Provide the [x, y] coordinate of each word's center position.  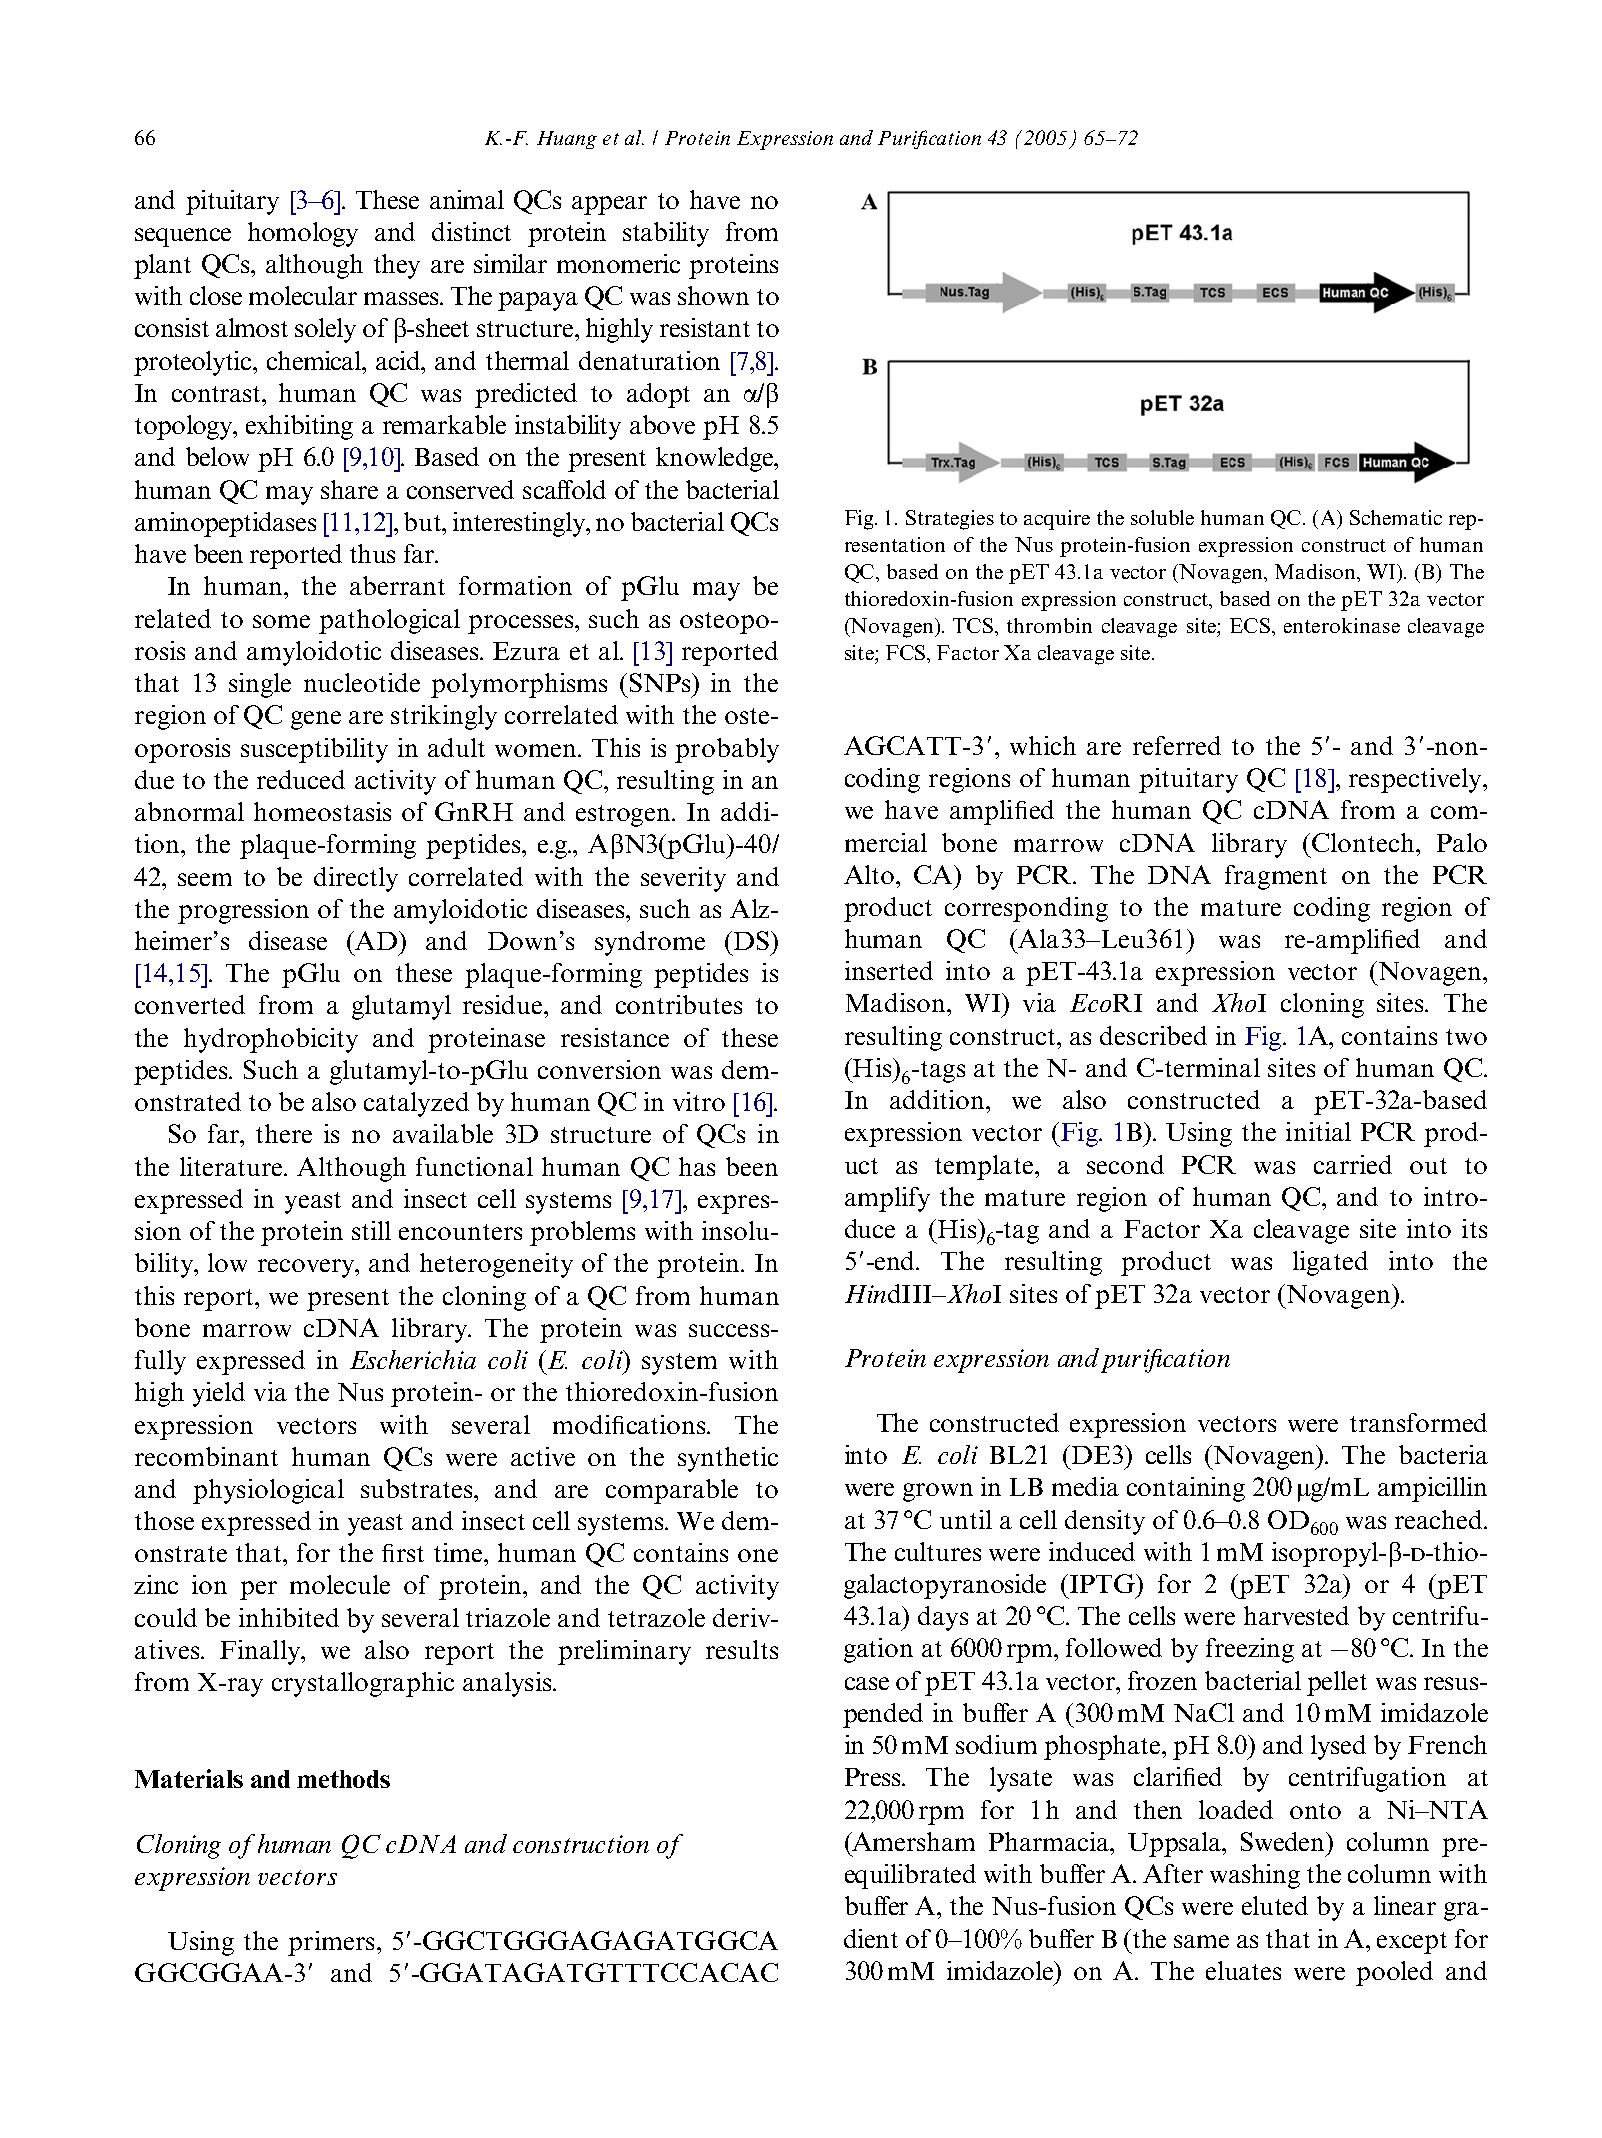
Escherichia [413, 1359]
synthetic [728, 1459]
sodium [996, 1744]
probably [727, 750]
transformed [1418, 1422]
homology [303, 234]
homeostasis [322, 811]
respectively [1416, 780]
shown [713, 295]
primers [331, 1943]
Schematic [1396, 517]
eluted [1275, 1905]
